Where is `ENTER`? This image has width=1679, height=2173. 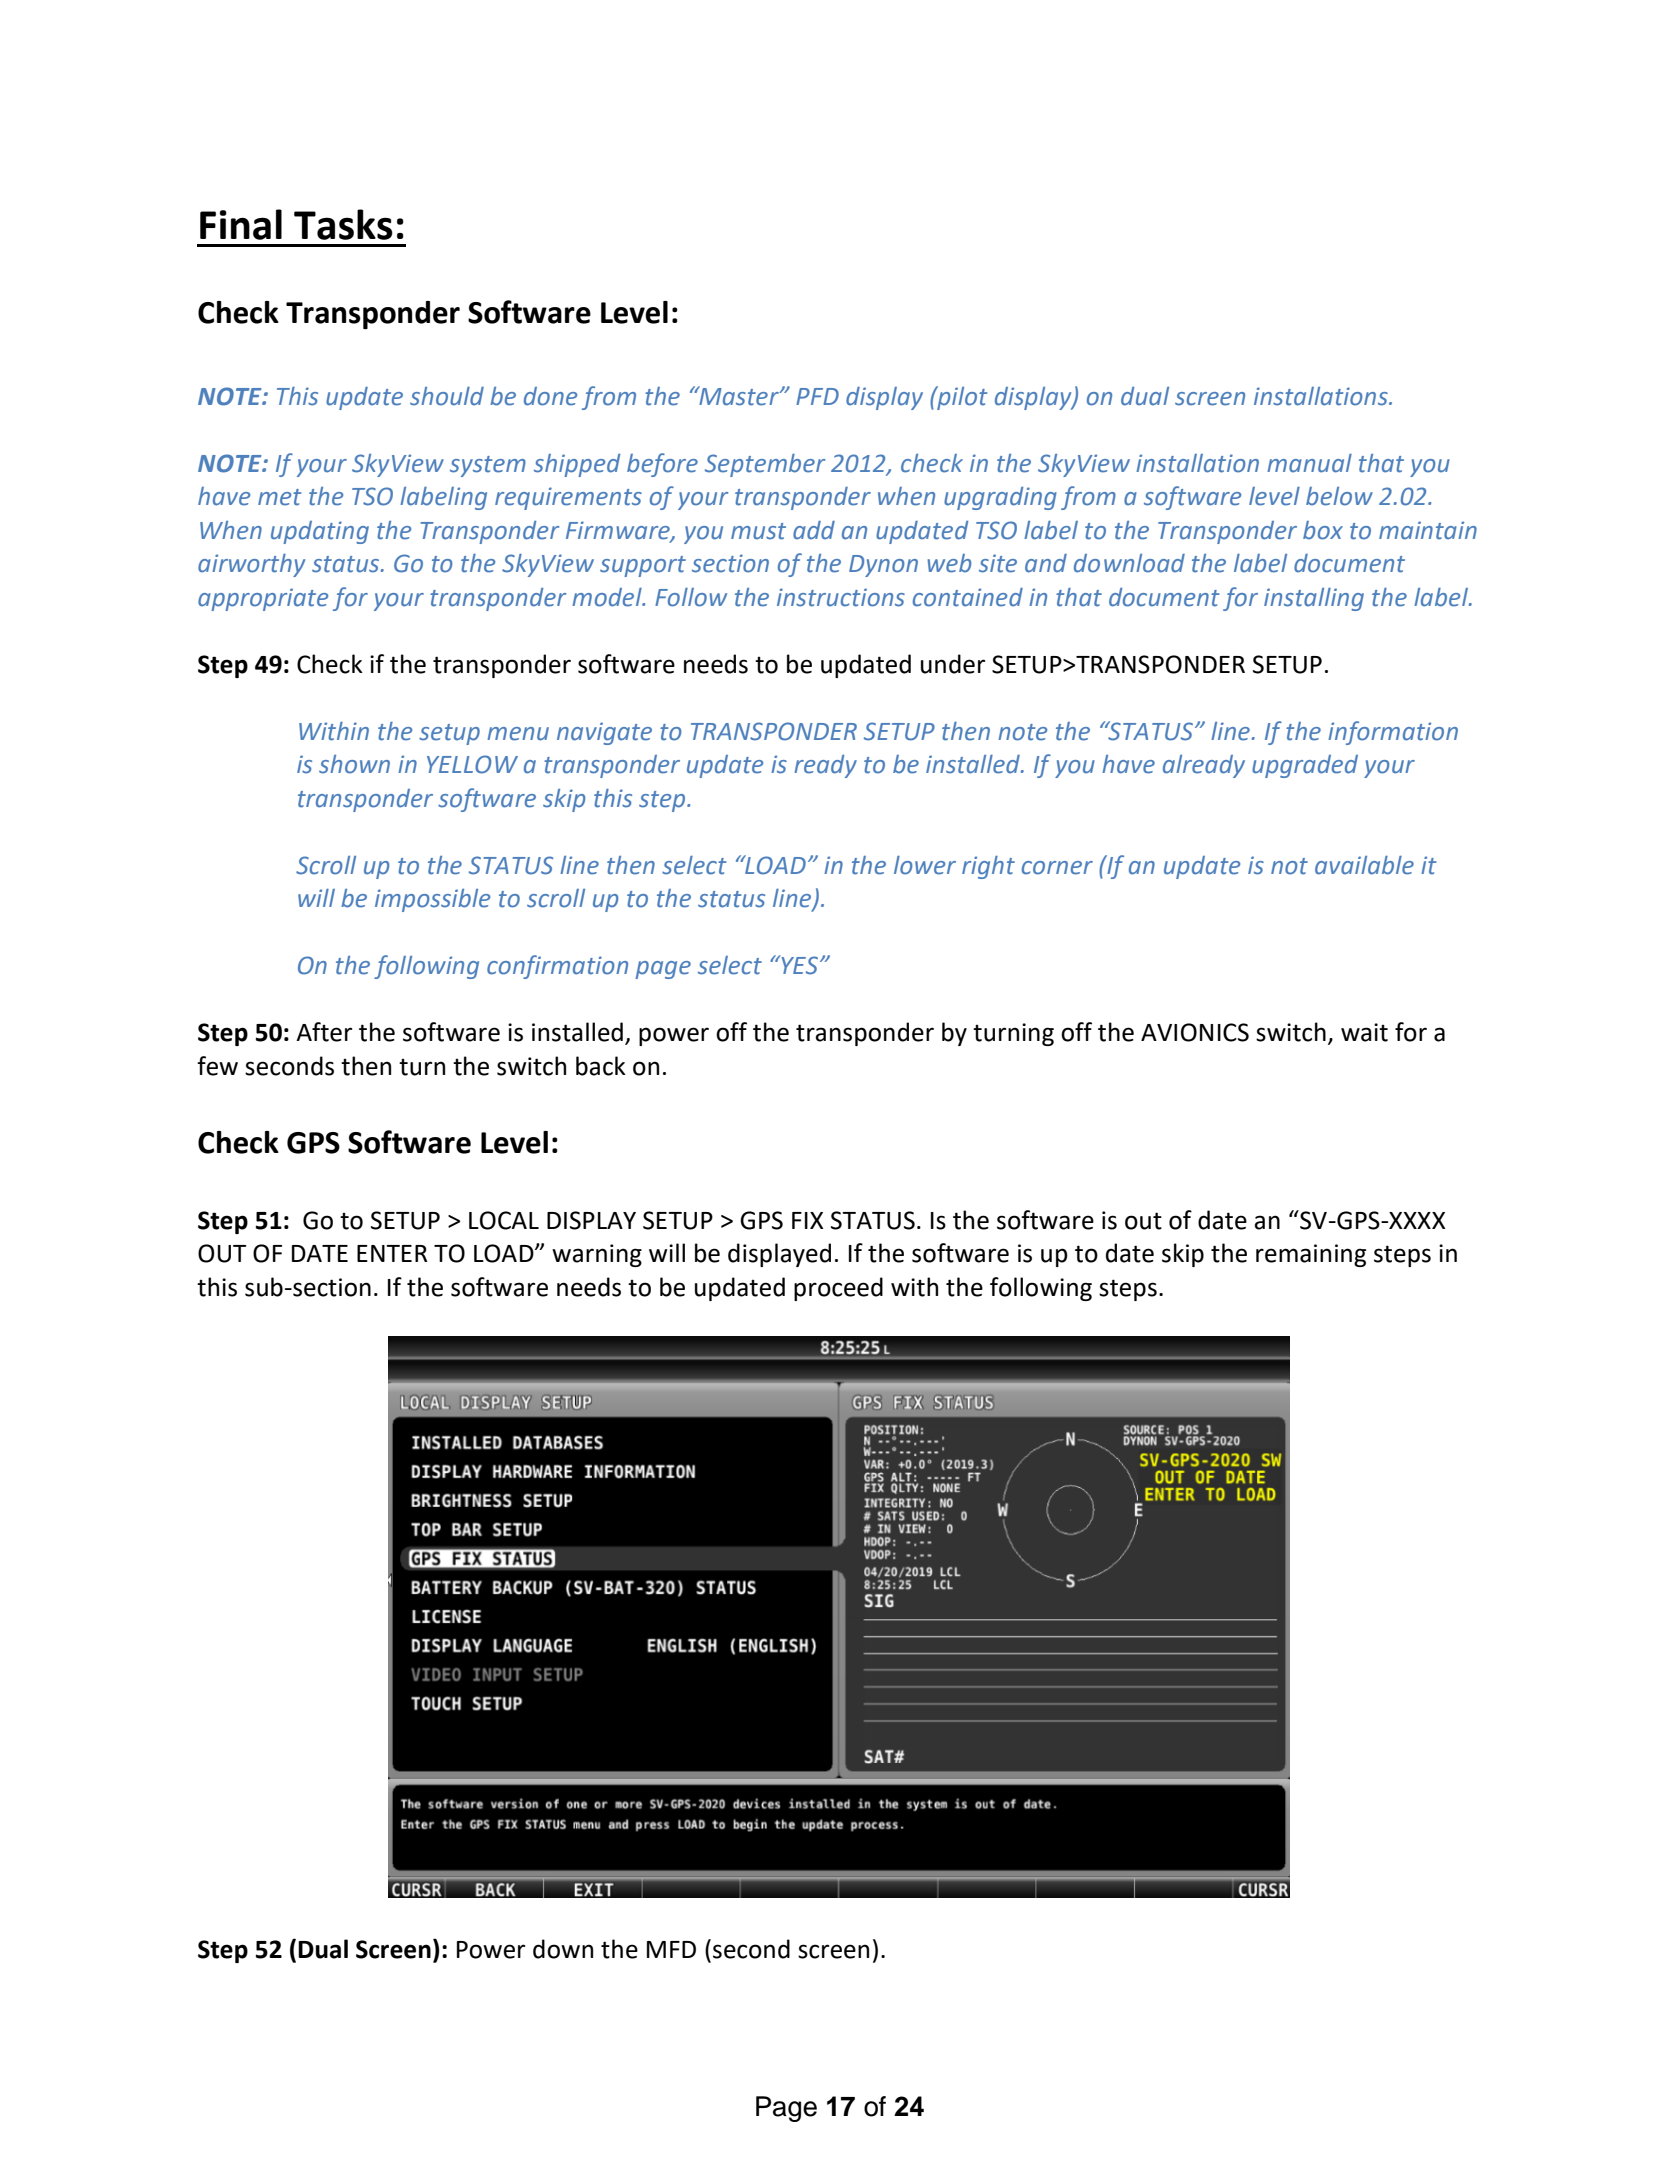 ENTER is located at coordinates (392, 1253).
